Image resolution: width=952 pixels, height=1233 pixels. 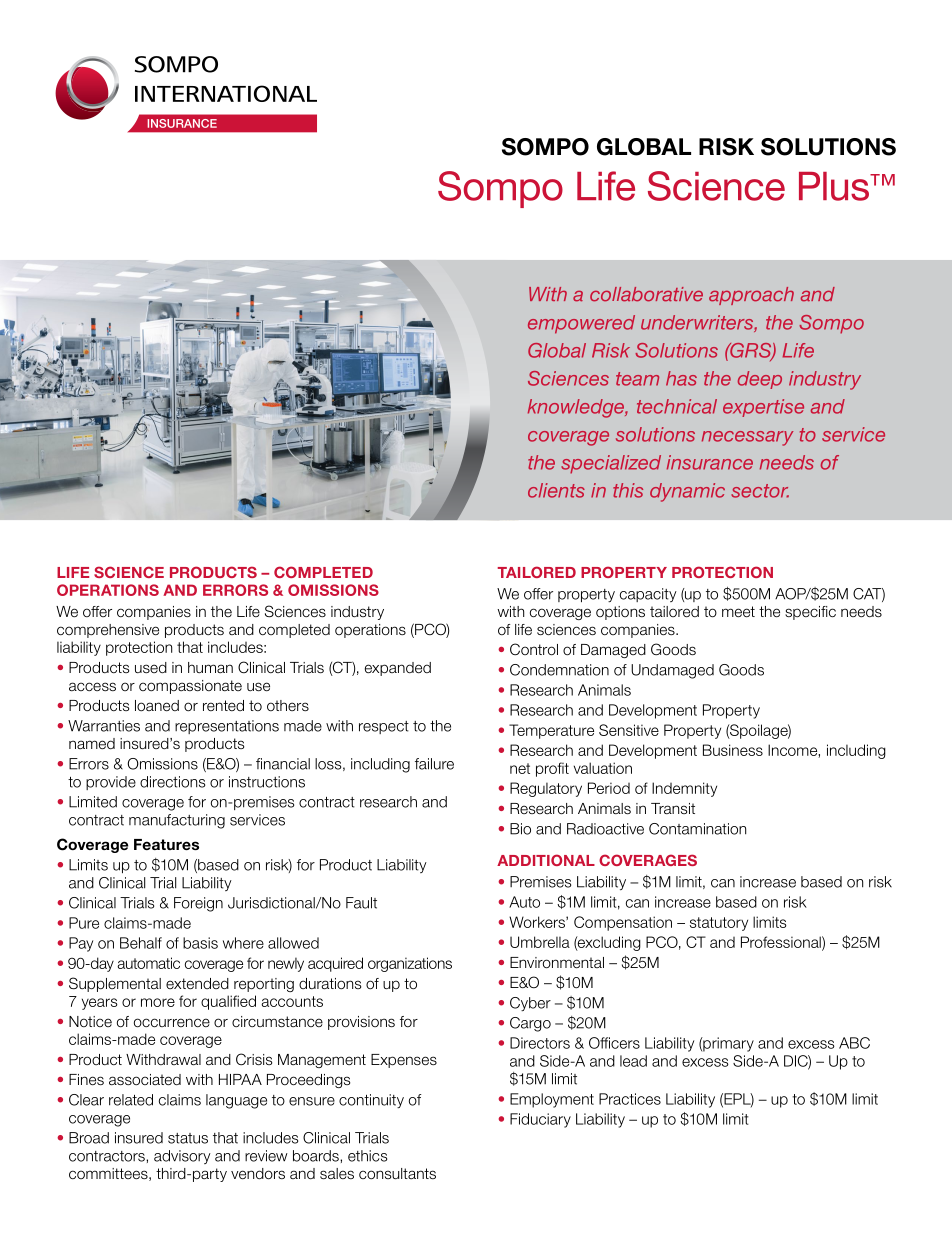 What do you see at coordinates (751, 296) in the image?
I see `approach` at bounding box center [751, 296].
